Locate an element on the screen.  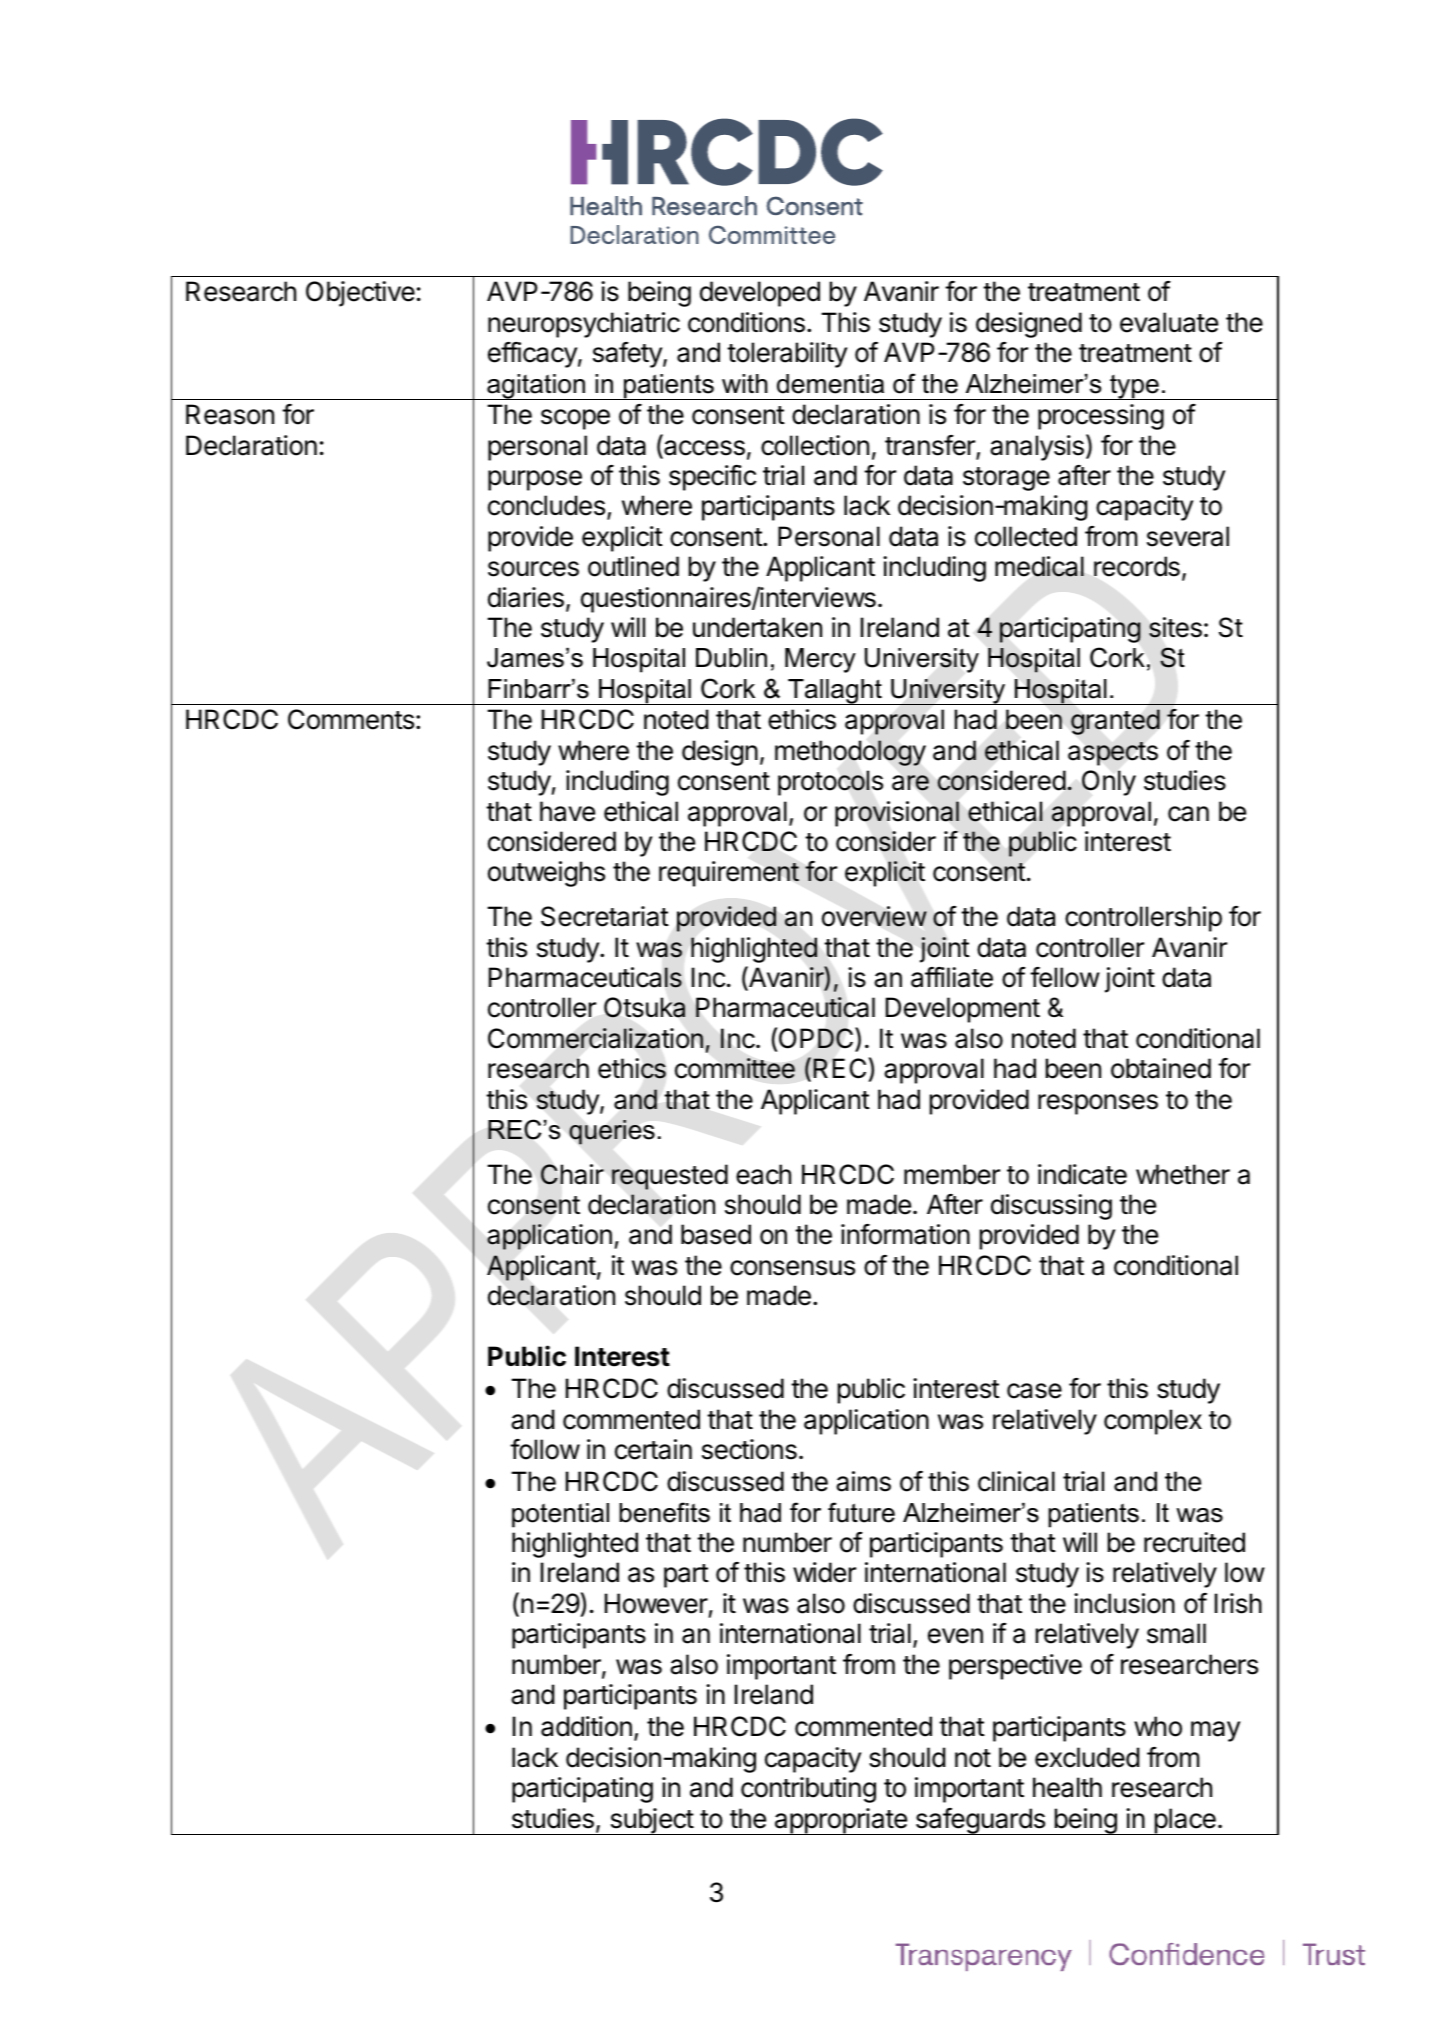
Only is located at coordinates (1109, 783).
